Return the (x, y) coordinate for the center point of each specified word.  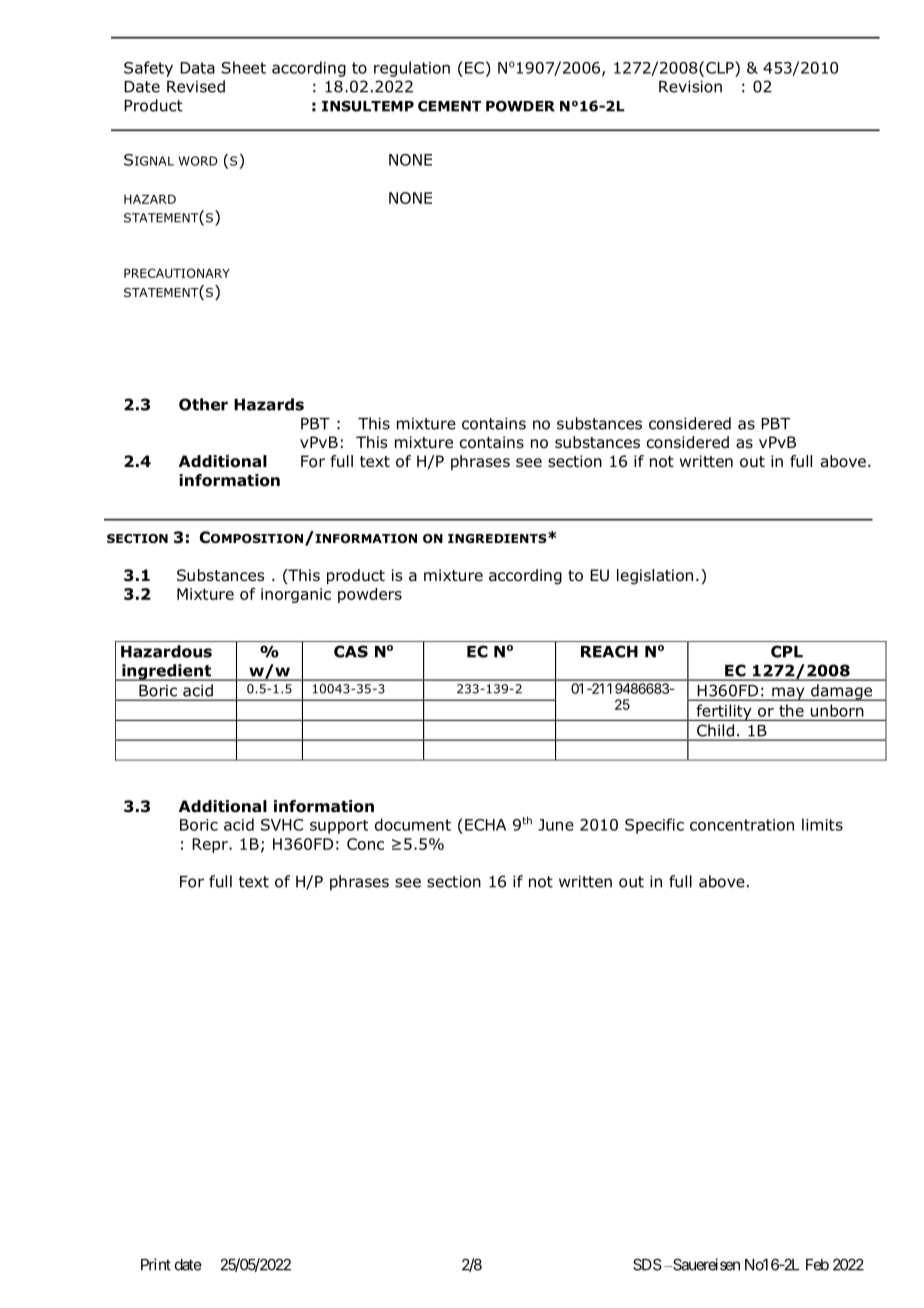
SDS (647, 1264)
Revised (196, 86)
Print (156, 1264)
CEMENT (449, 106)
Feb (817, 1265)
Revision (690, 86)
